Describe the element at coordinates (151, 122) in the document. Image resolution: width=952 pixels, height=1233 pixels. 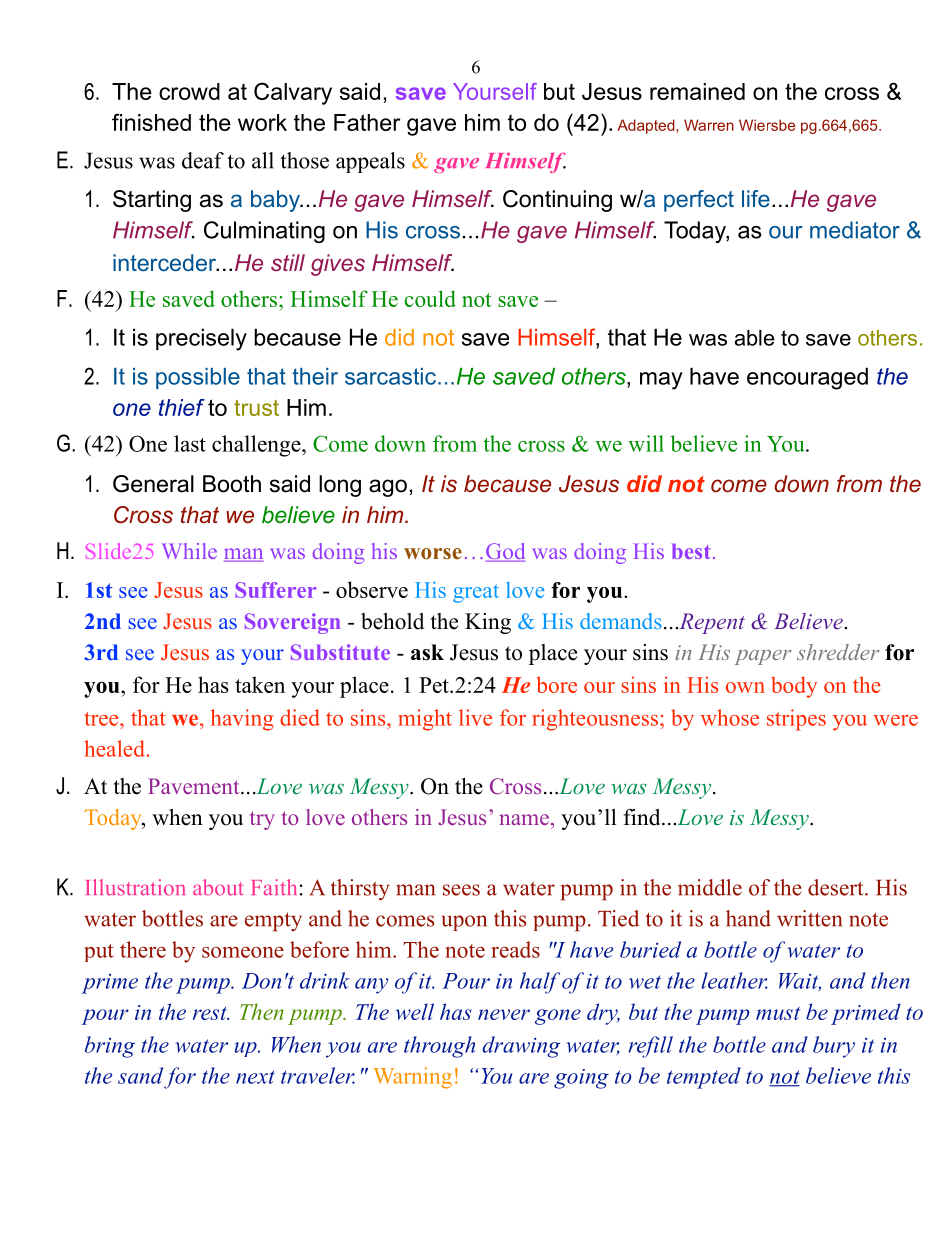
I see `finished` at that location.
